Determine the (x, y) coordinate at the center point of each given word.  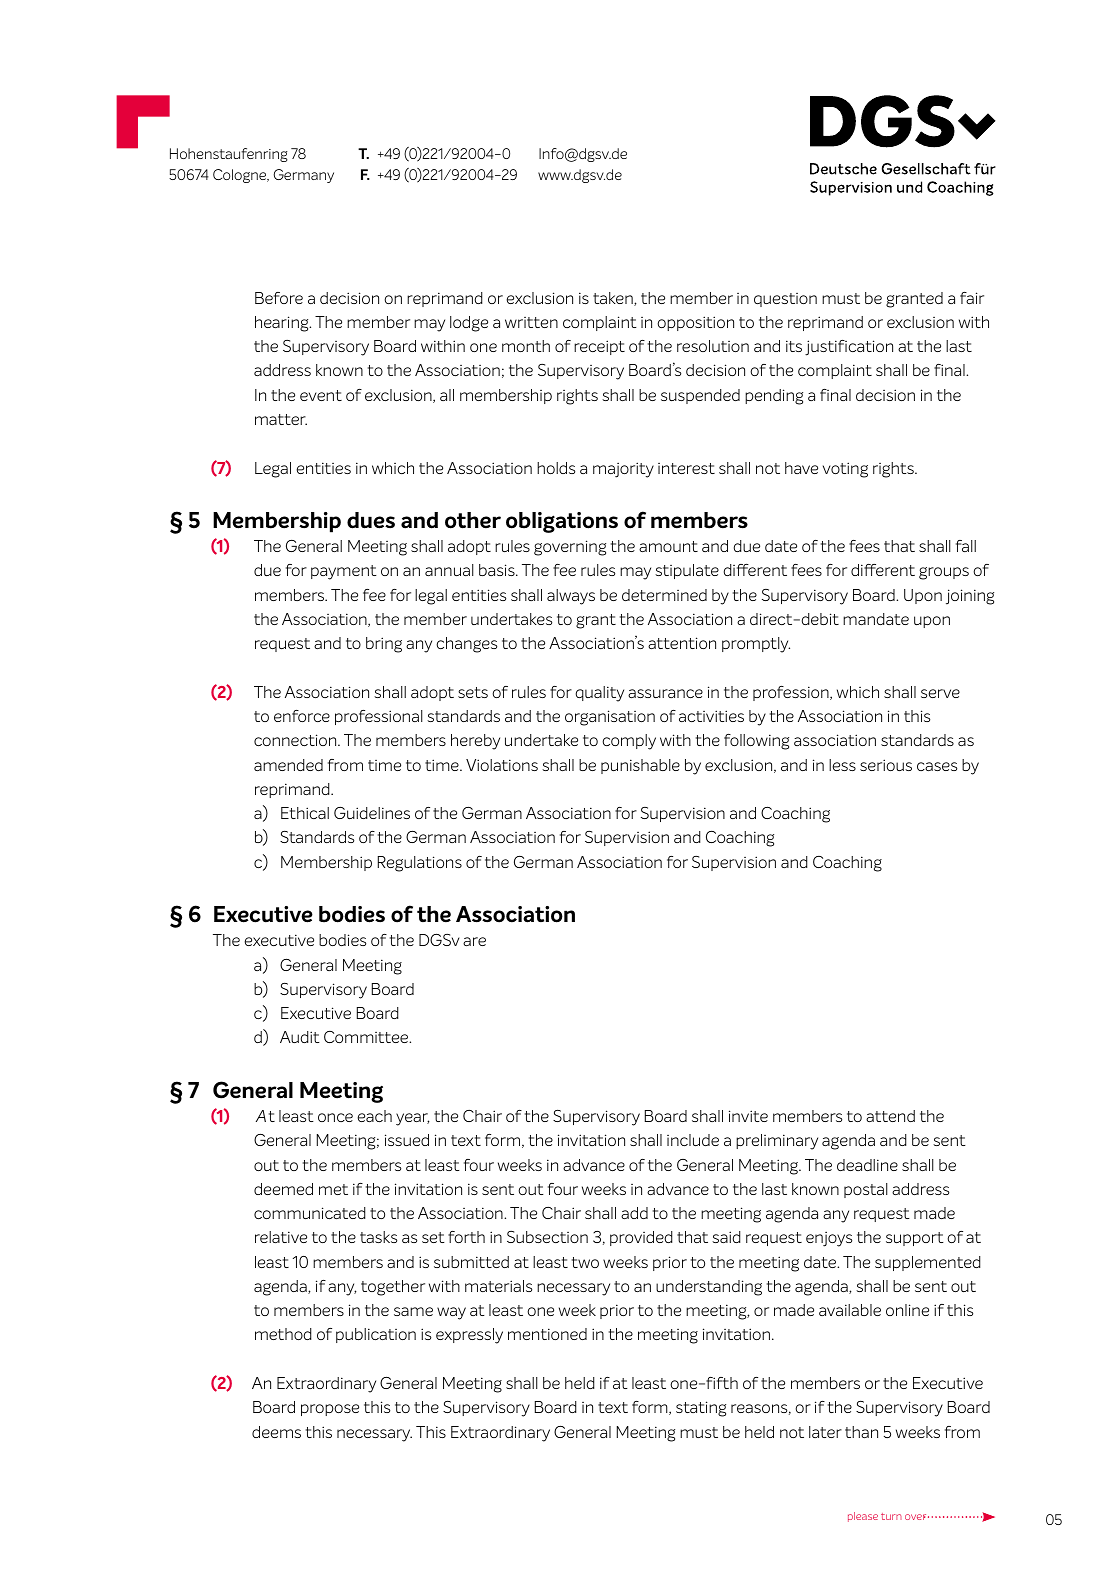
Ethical (305, 813)
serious (886, 765)
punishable (640, 766)
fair (972, 298)
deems (276, 1432)
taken (614, 299)
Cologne (241, 176)
